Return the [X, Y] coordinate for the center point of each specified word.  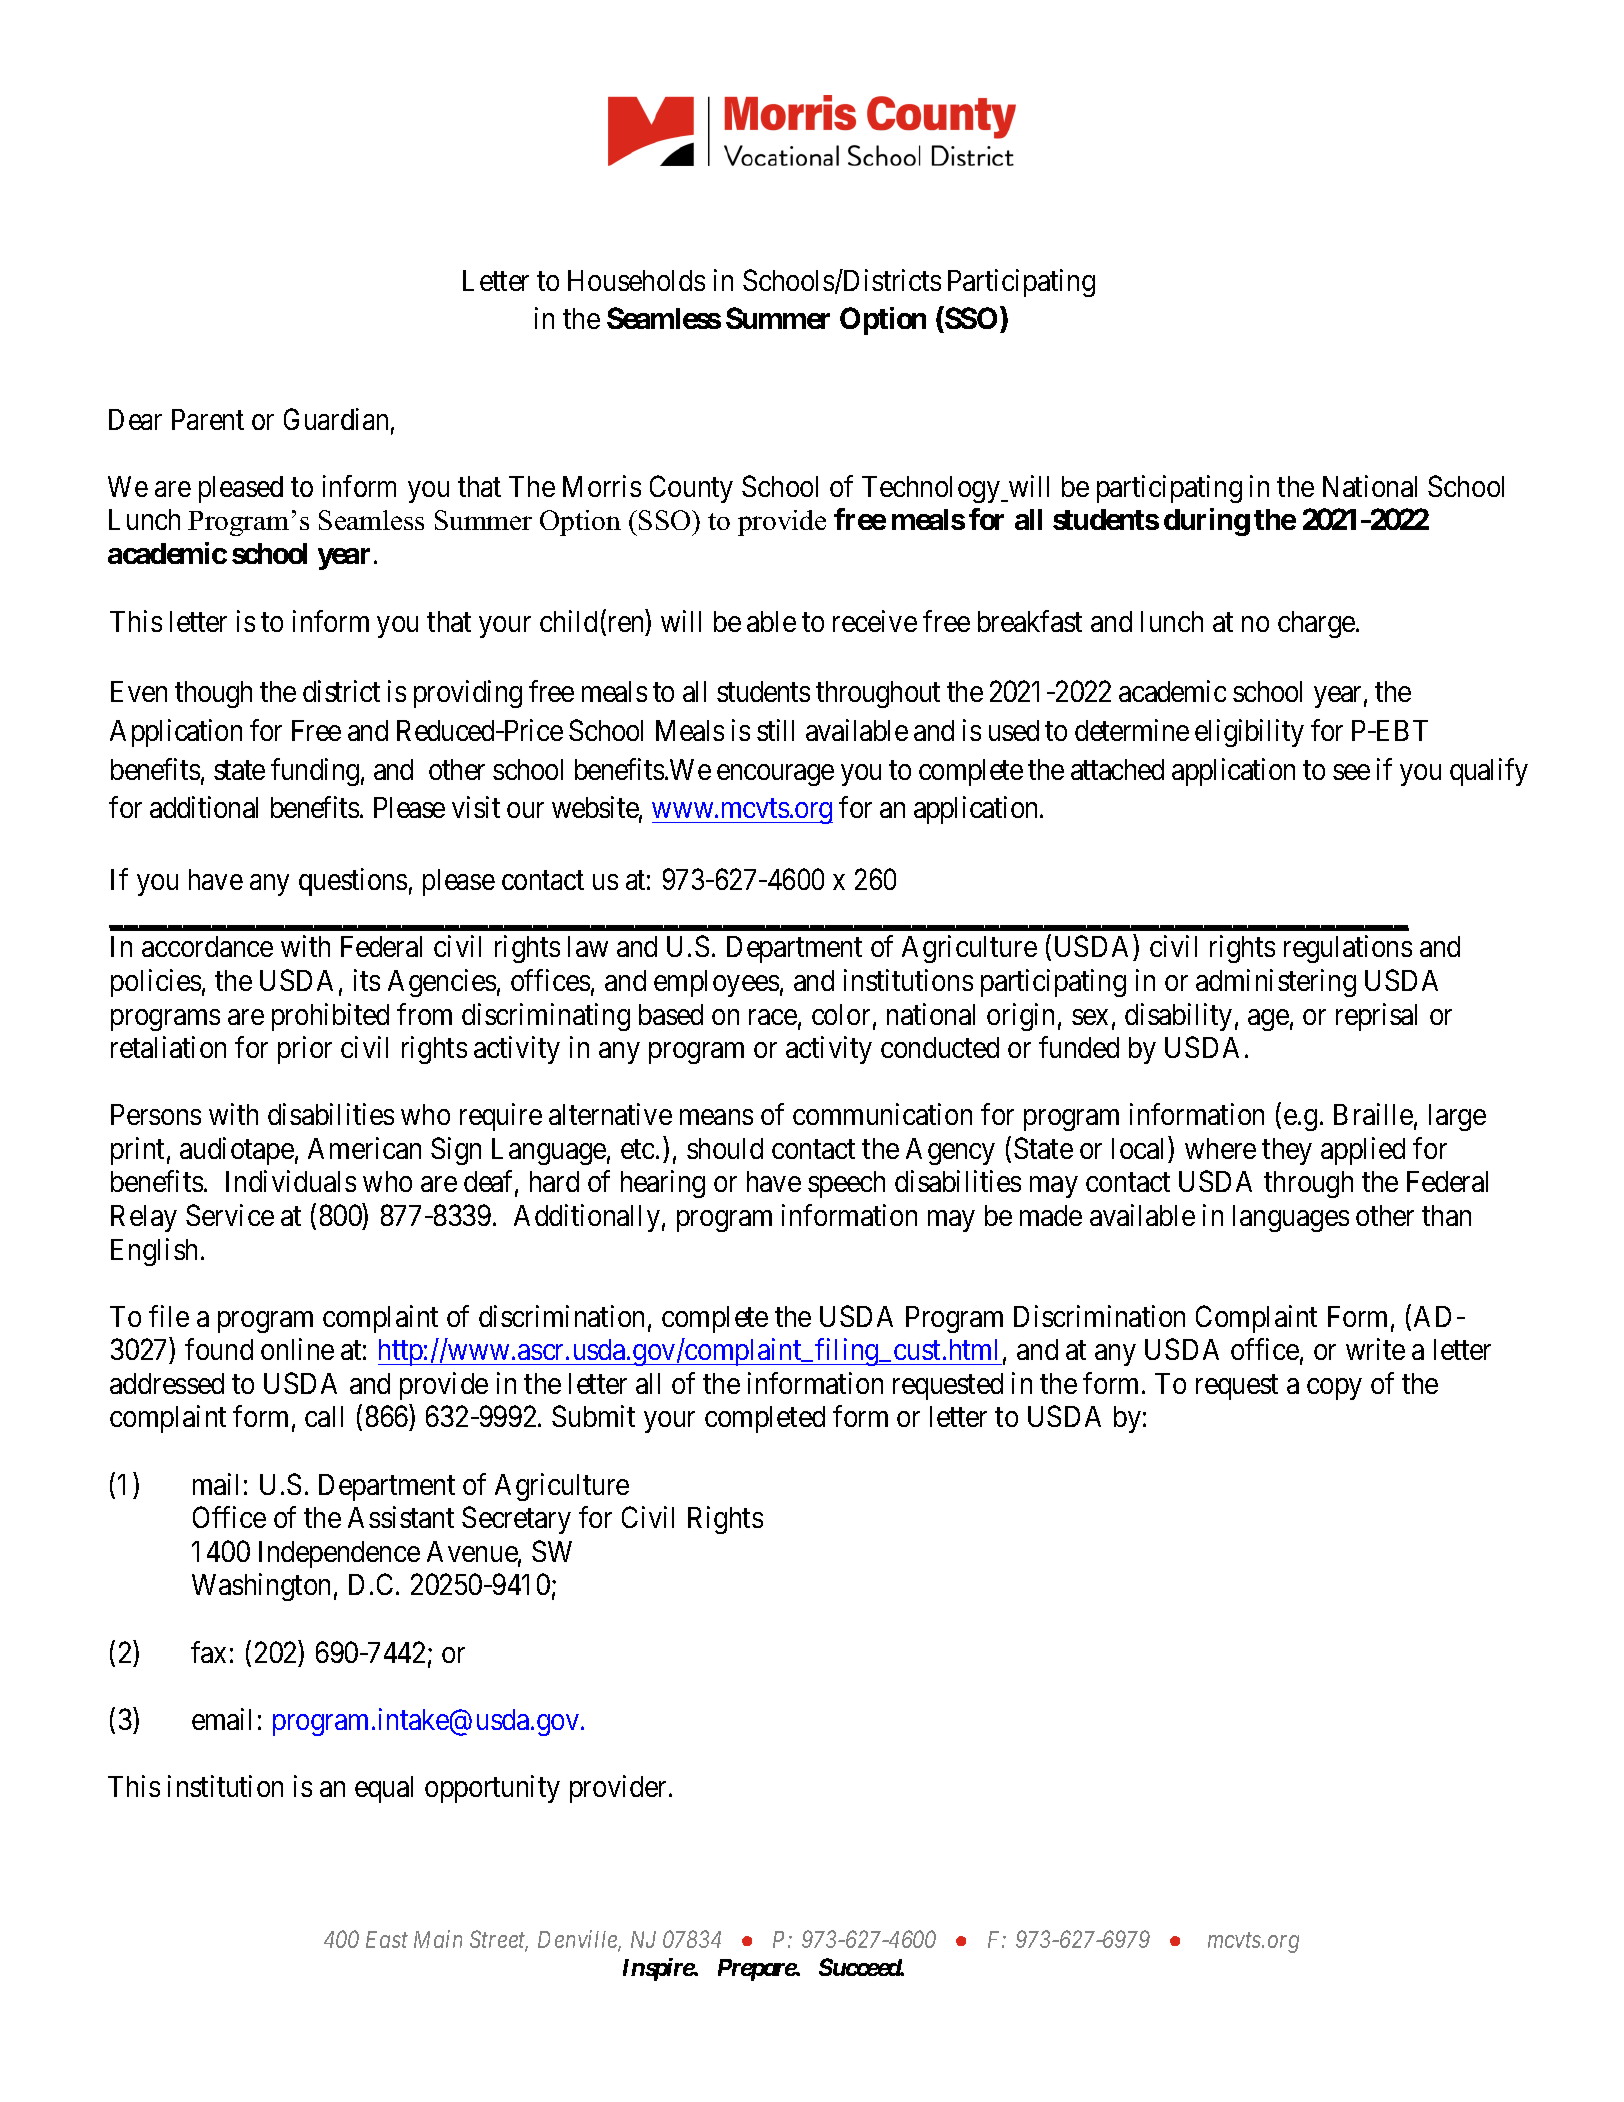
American [364, 1148]
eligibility [1249, 733]
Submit [593, 1416]
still [775, 730]
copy [1334, 1389]
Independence [339, 1554]
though [213, 694]
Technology [932, 489]
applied [1363, 1151]
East [387, 1939]
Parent [208, 419]
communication [882, 1114]
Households [636, 280]
